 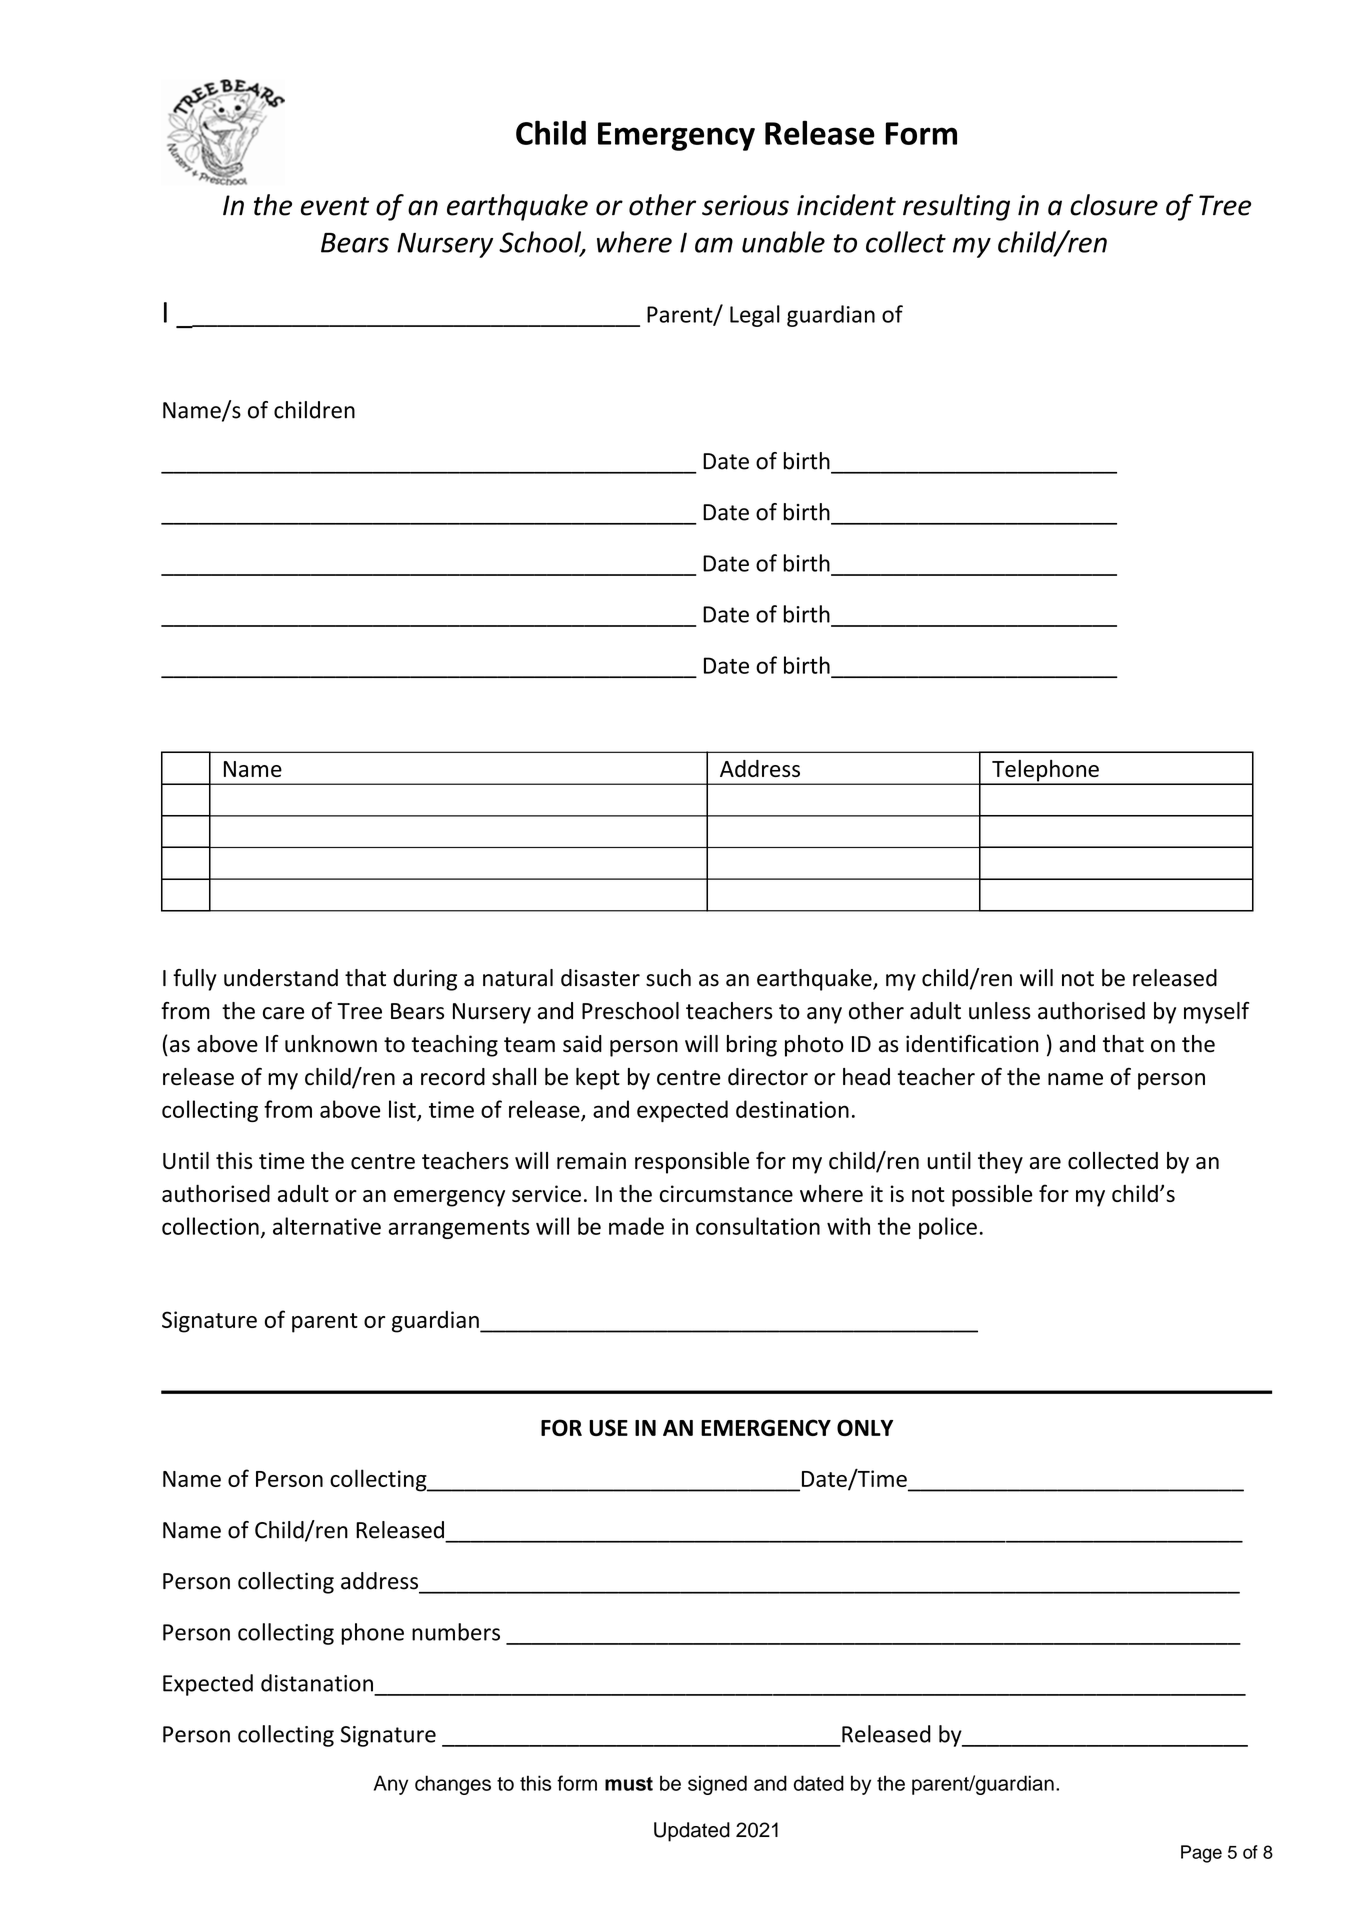 What do you see at coordinates (758, 1226) in the screenshot?
I see `consultation` at bounding box center [758, 1226].
